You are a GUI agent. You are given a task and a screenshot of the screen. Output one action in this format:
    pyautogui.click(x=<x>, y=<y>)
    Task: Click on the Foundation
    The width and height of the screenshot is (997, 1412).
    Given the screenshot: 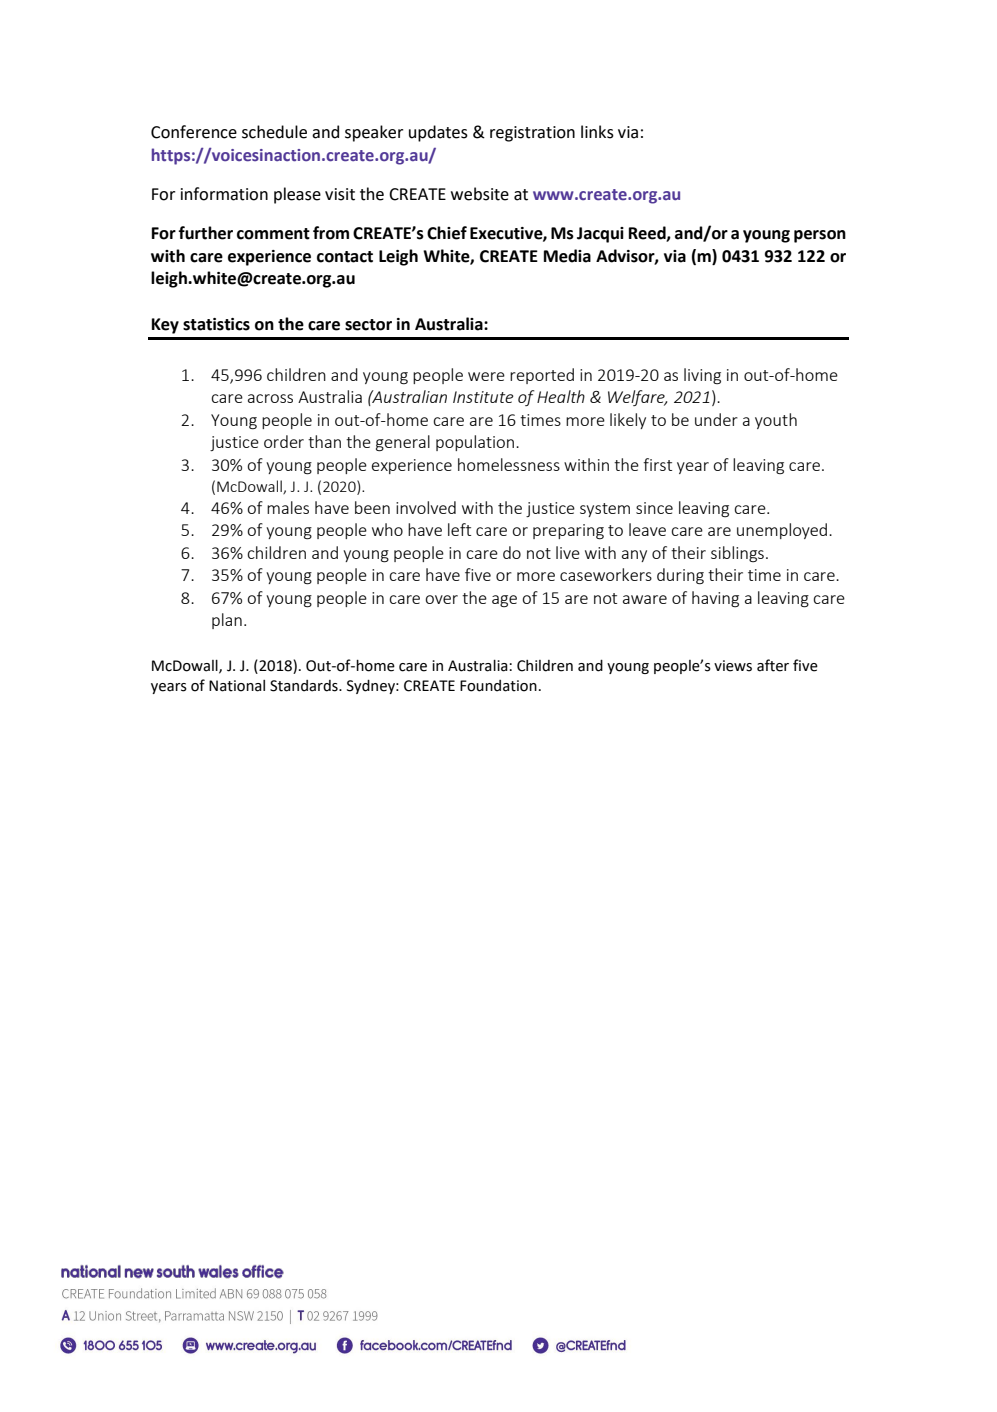 What is the action you would take?
    pyautogui.click(x=498, y=686)
